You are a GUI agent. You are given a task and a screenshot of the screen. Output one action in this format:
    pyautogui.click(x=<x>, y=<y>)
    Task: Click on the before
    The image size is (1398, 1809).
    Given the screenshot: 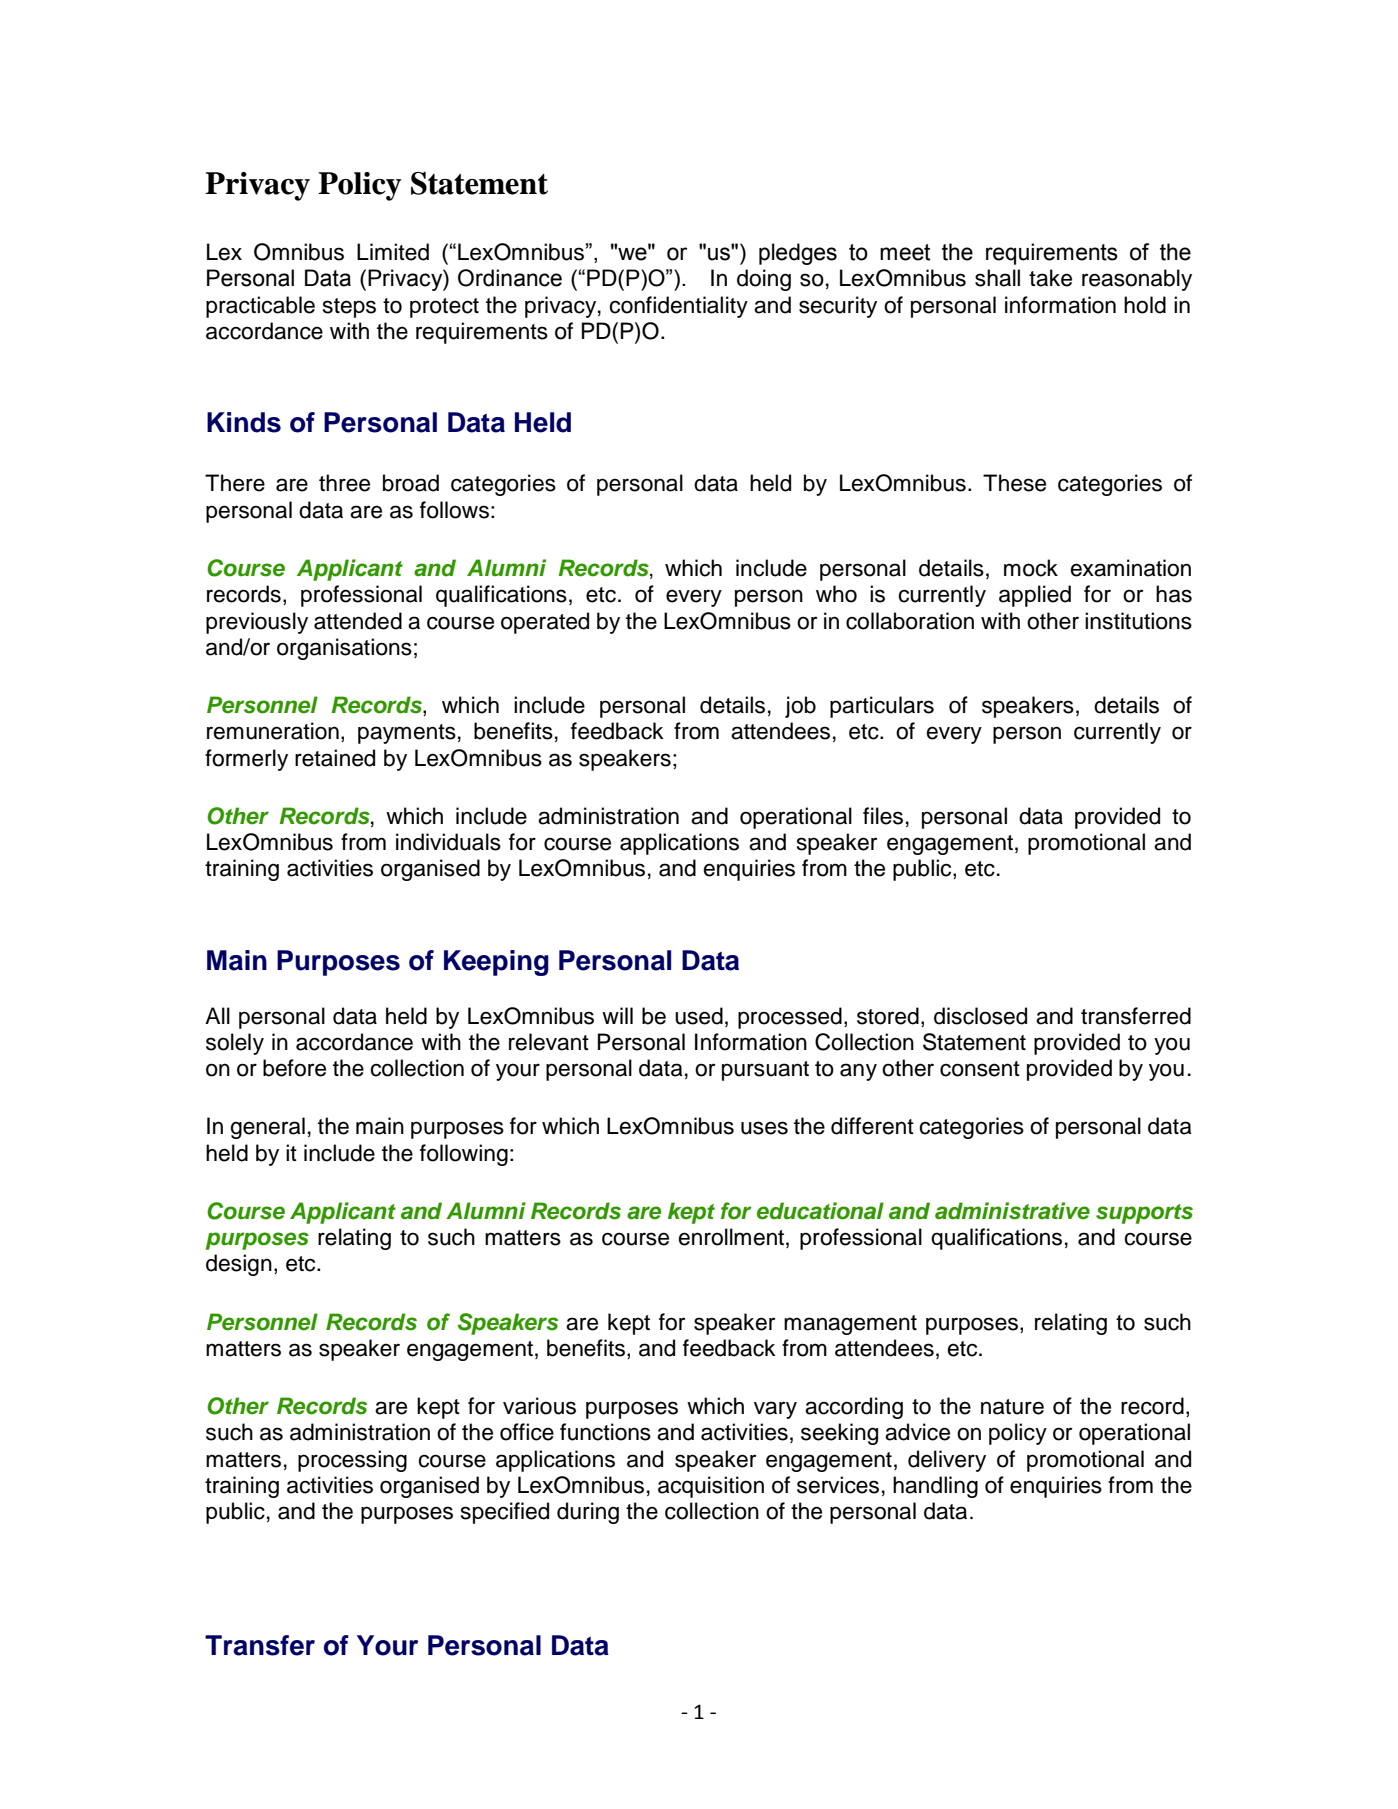 What is the action you would take?
    pyautogui.click(x=294, y=1068)
